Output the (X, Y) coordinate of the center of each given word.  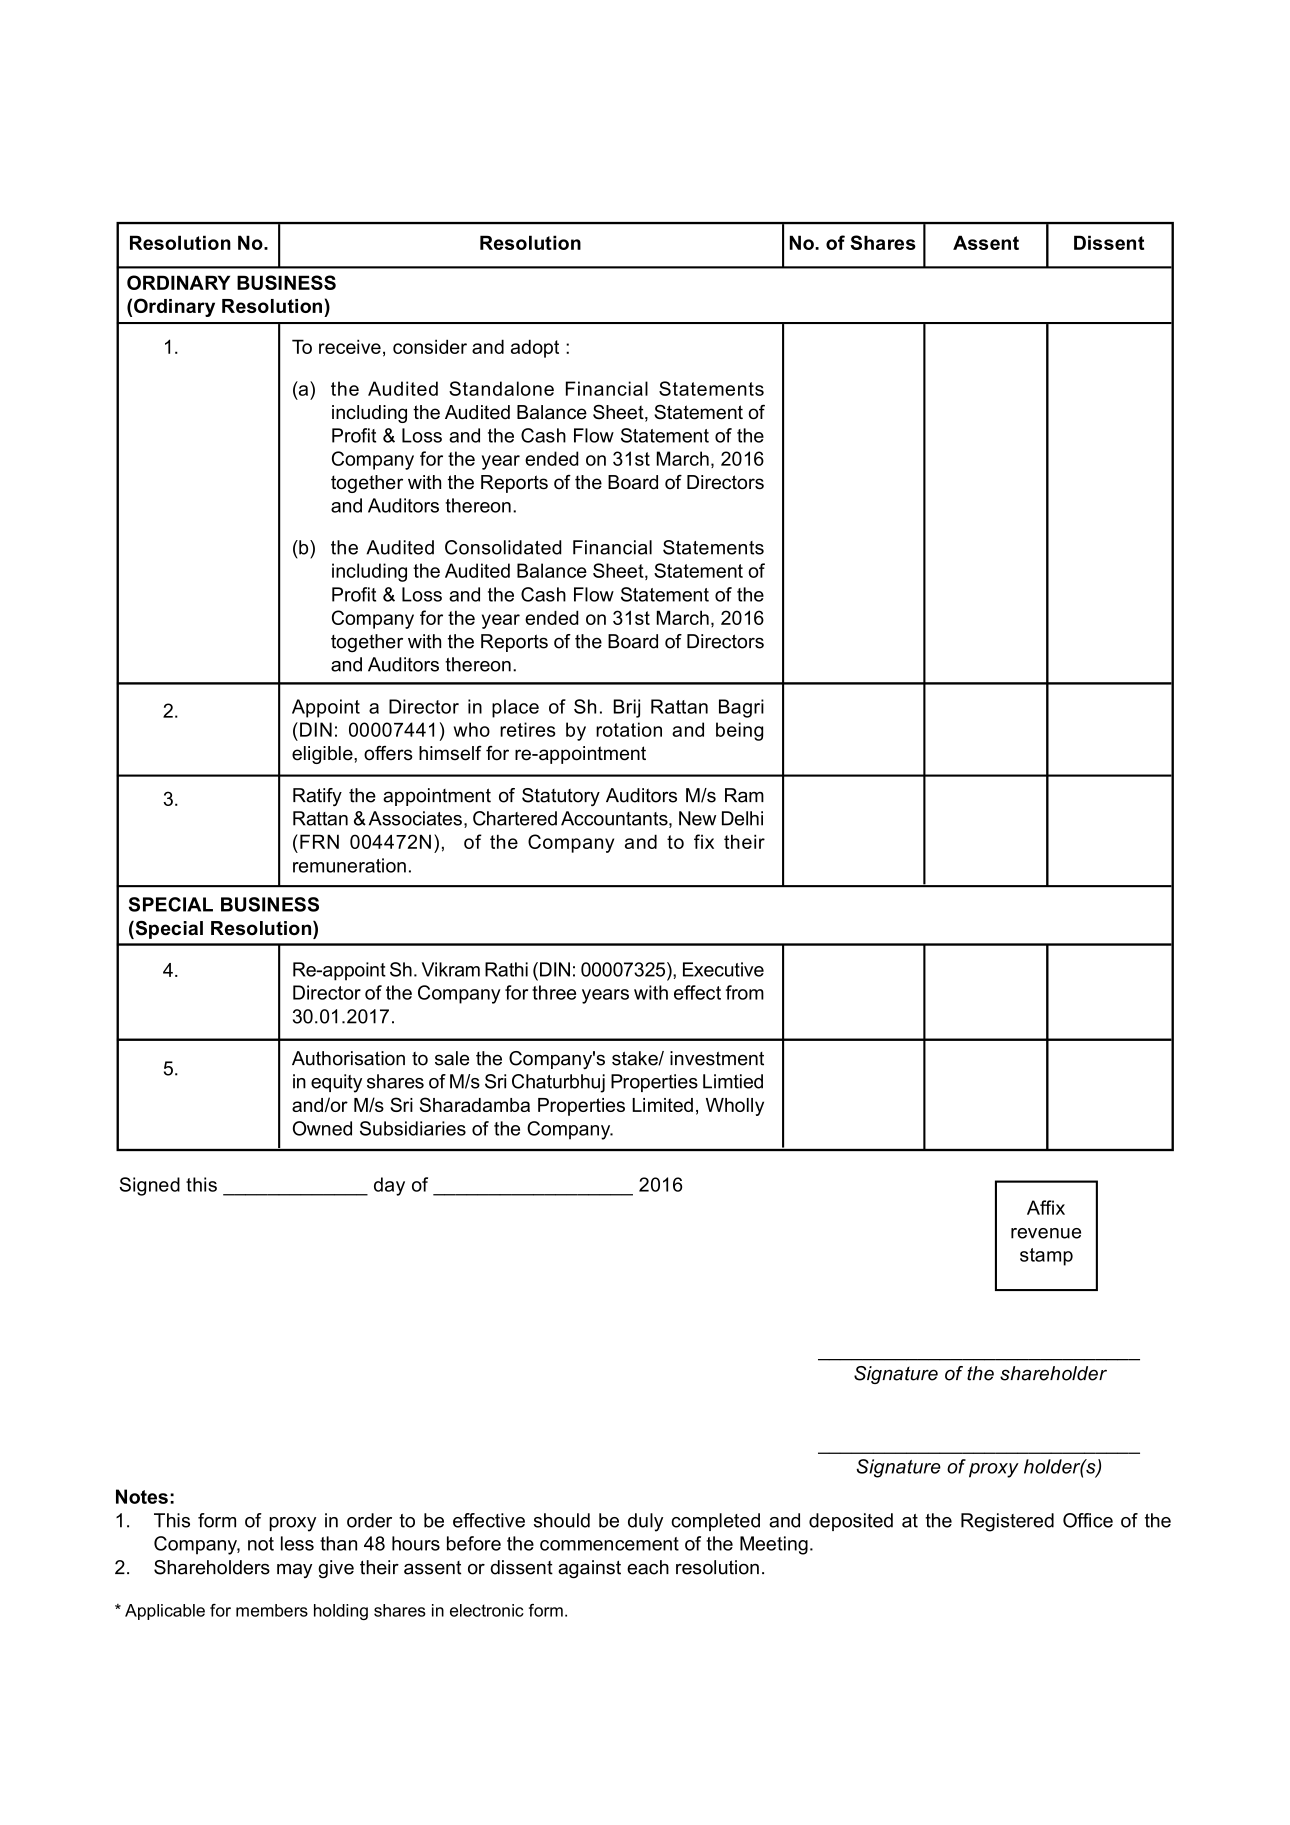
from (745, 992)
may (294, 1570)
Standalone (501, 388)
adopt (535, 348)
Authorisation (348, 1058)
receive (350, 346)
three (554, 992)
